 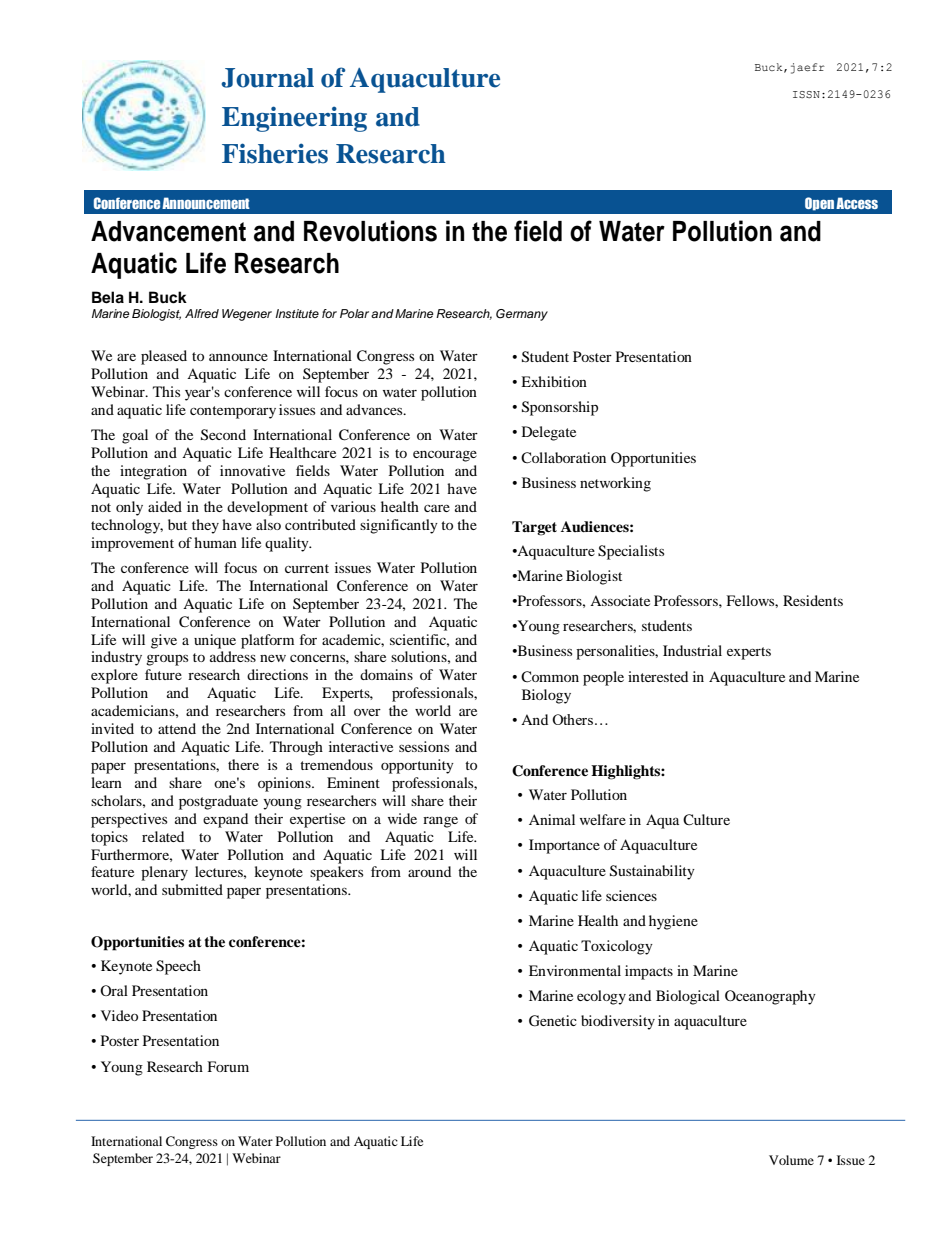 What do you see at coordinates (215, 641) in the screenshot?
I see `unique` at bounding box center [215, 641].
